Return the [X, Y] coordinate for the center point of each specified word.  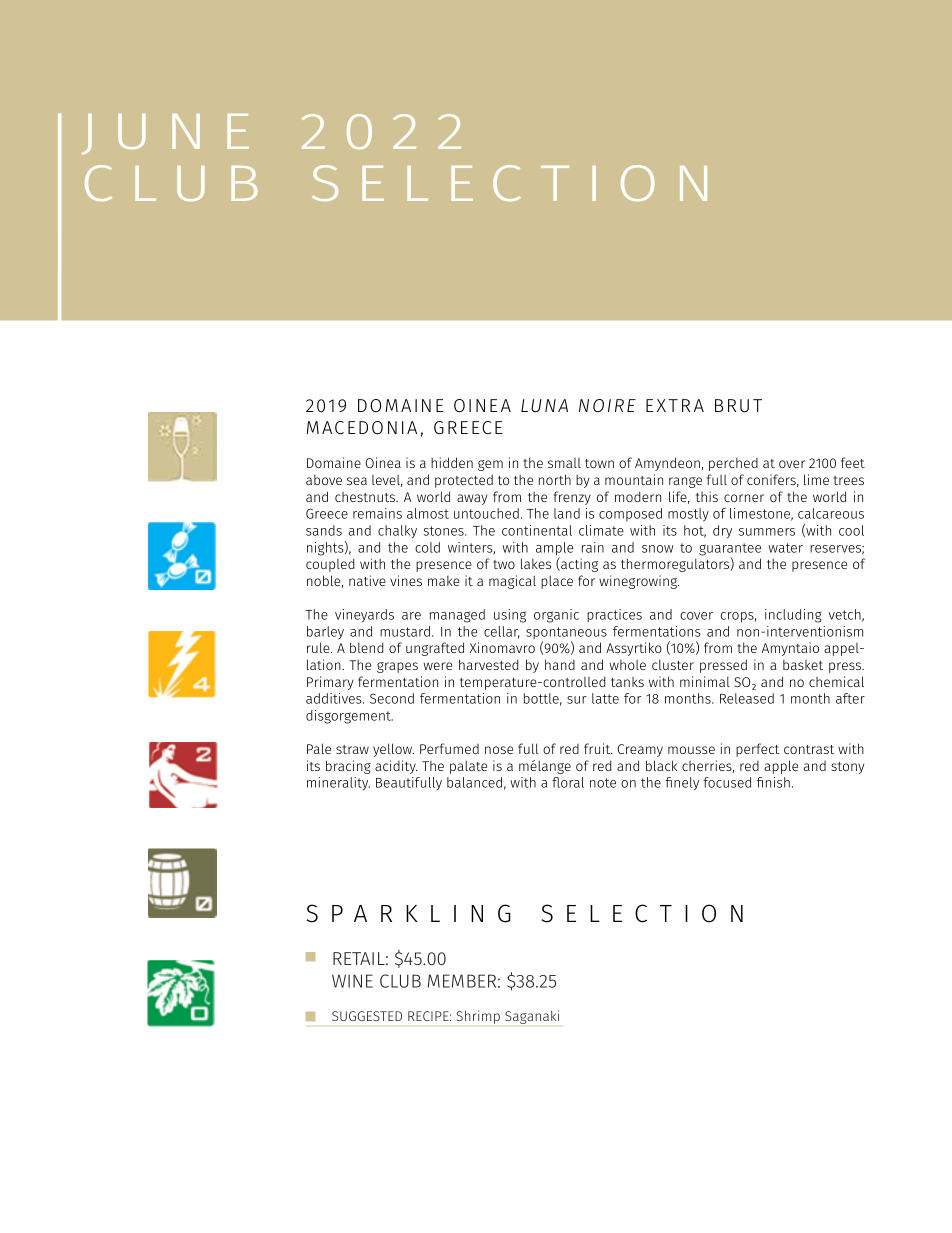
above [324, 480]
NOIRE [607, 405]
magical [512, 582]
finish [773, 782]
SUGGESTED [367, 1016]
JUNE [165, 134]
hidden [452, 462]
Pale [319, 748]
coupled [330, 565]
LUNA [544, 405]
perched [733, 464]
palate [468, 767]
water [785, 548]
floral [568, 782]
